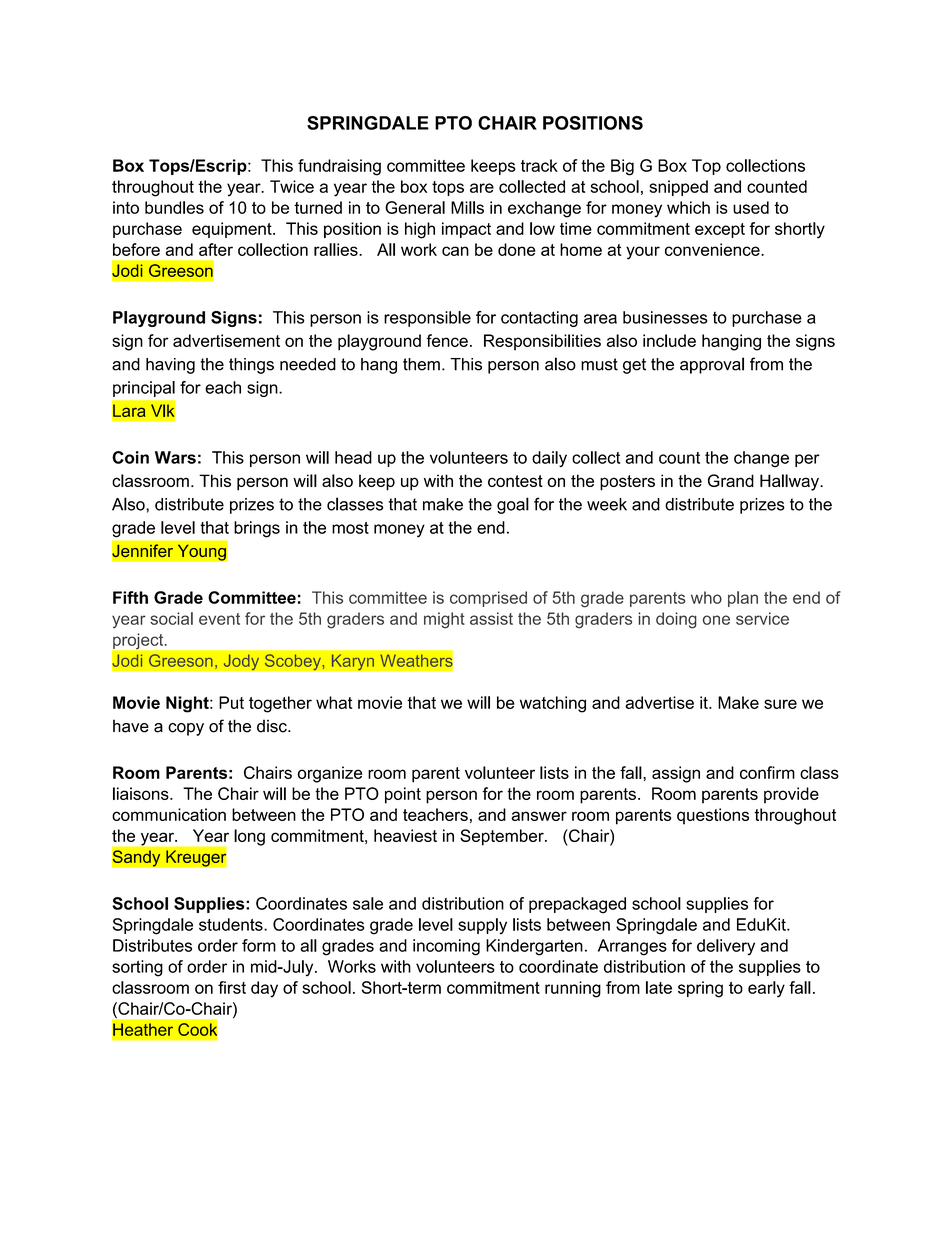 The width and height of the screenshot is (952, 1233). I want to click on event, so click(219, 619).
